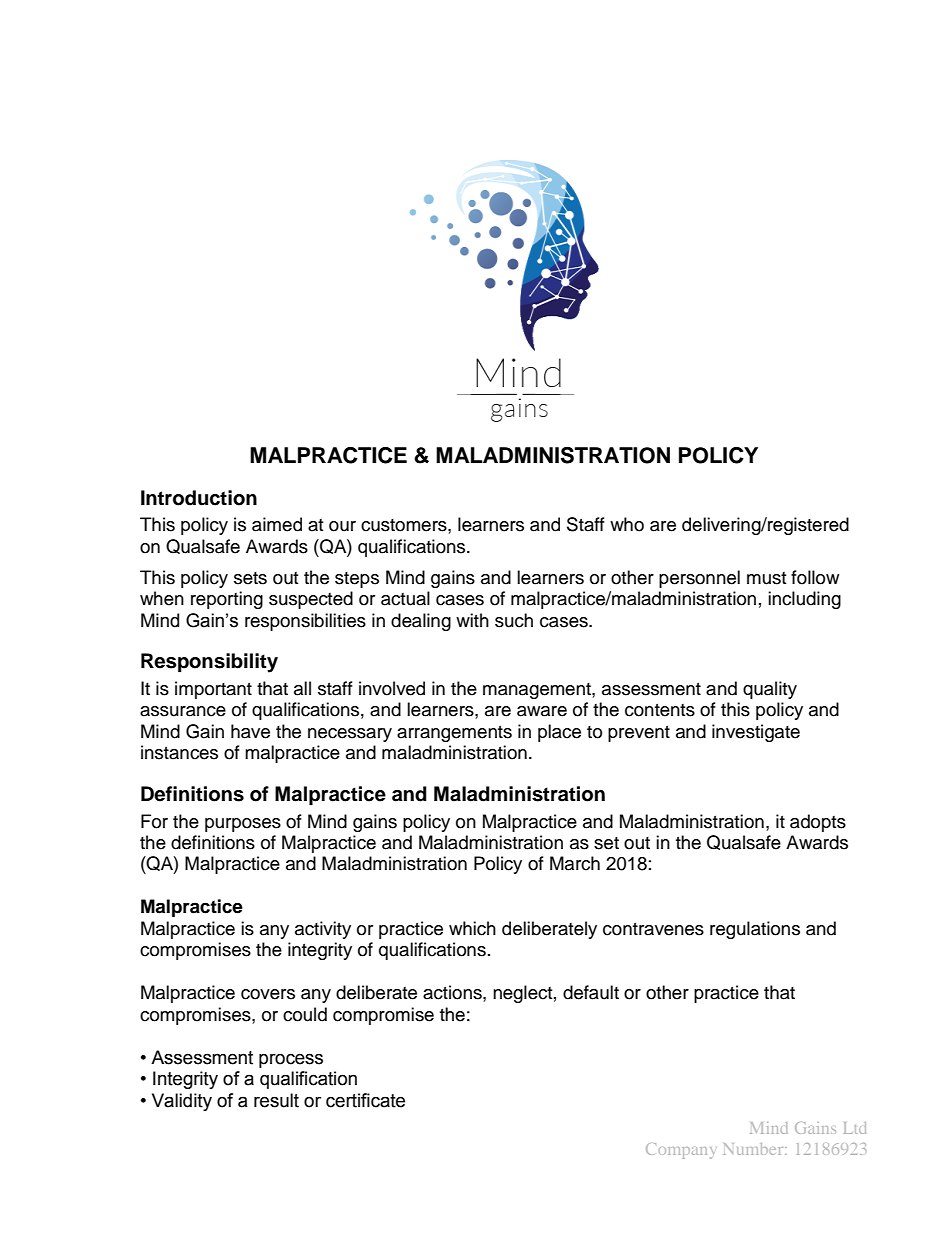 This document has width=952, height=1233. What do you see at coordinates (277, 524) in the document?
I see `aimed` at bounding box center [277, 524].
